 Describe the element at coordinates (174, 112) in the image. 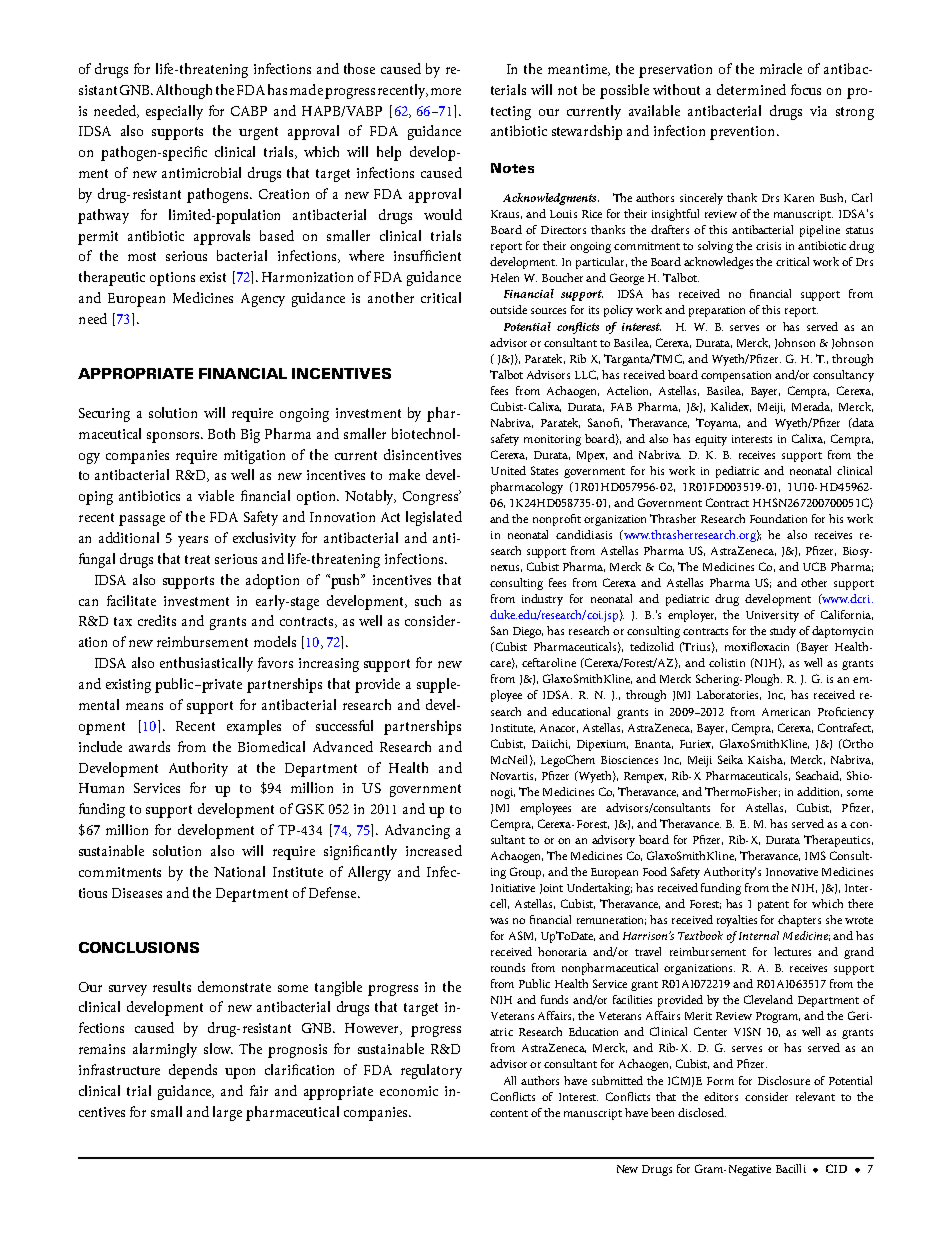

I see `especially` at that location.
